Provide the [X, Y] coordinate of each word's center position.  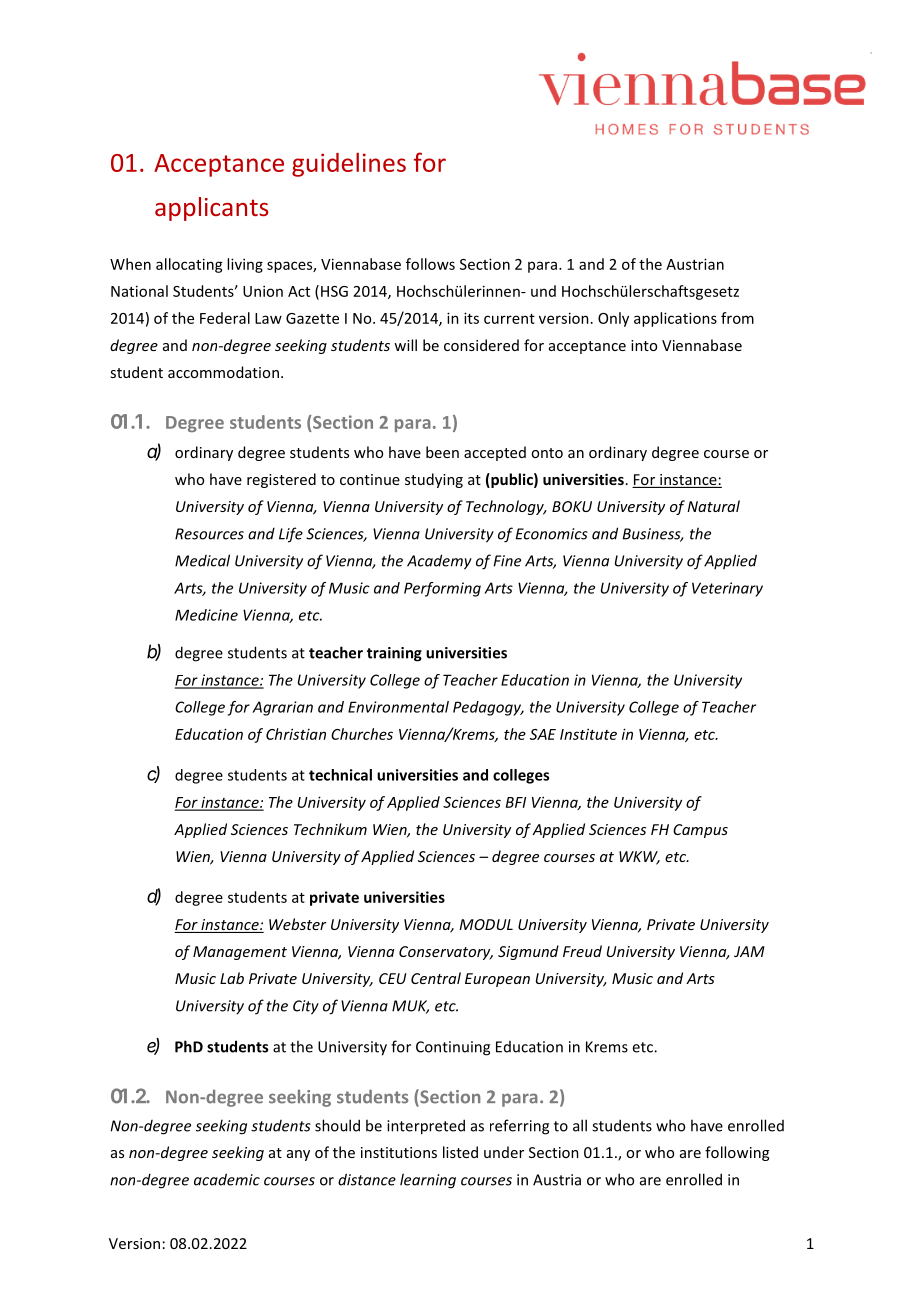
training [394, 654]
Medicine [206, 615]
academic [227, 1179]
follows [430, 264]
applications [675, 319]
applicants [212, 209]
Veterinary [727, 589]
